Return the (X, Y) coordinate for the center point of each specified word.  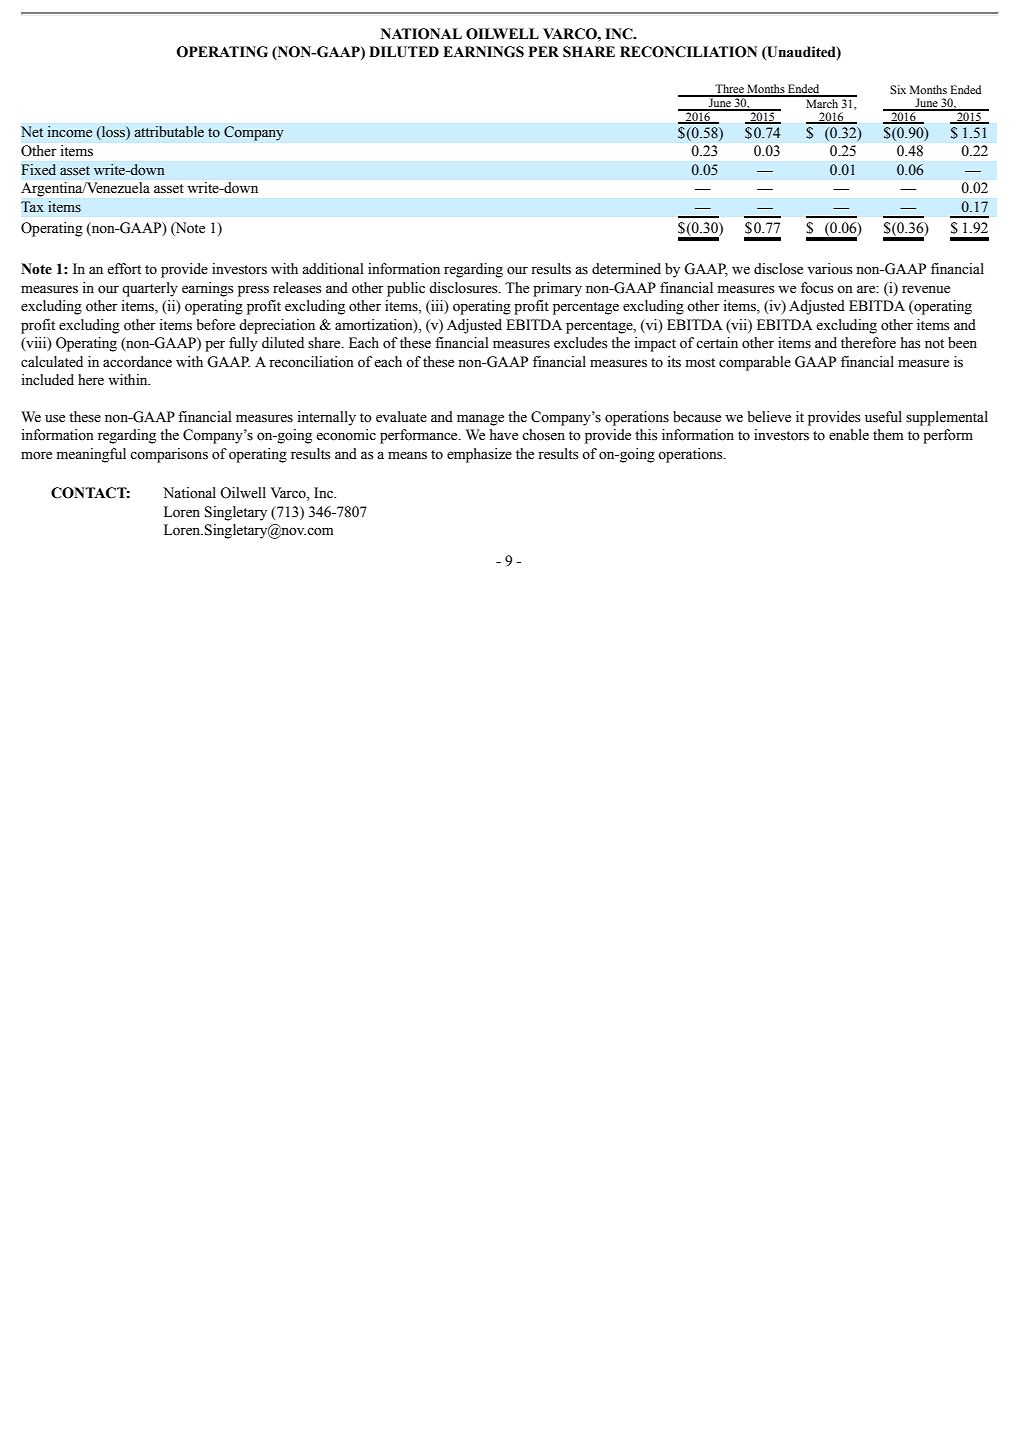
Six (898, 89)
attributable (169, 132)
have (504, 435)
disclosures (464, 288)
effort (124, 269)
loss (113, 132)
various (829, 269)
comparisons (169, 455)
